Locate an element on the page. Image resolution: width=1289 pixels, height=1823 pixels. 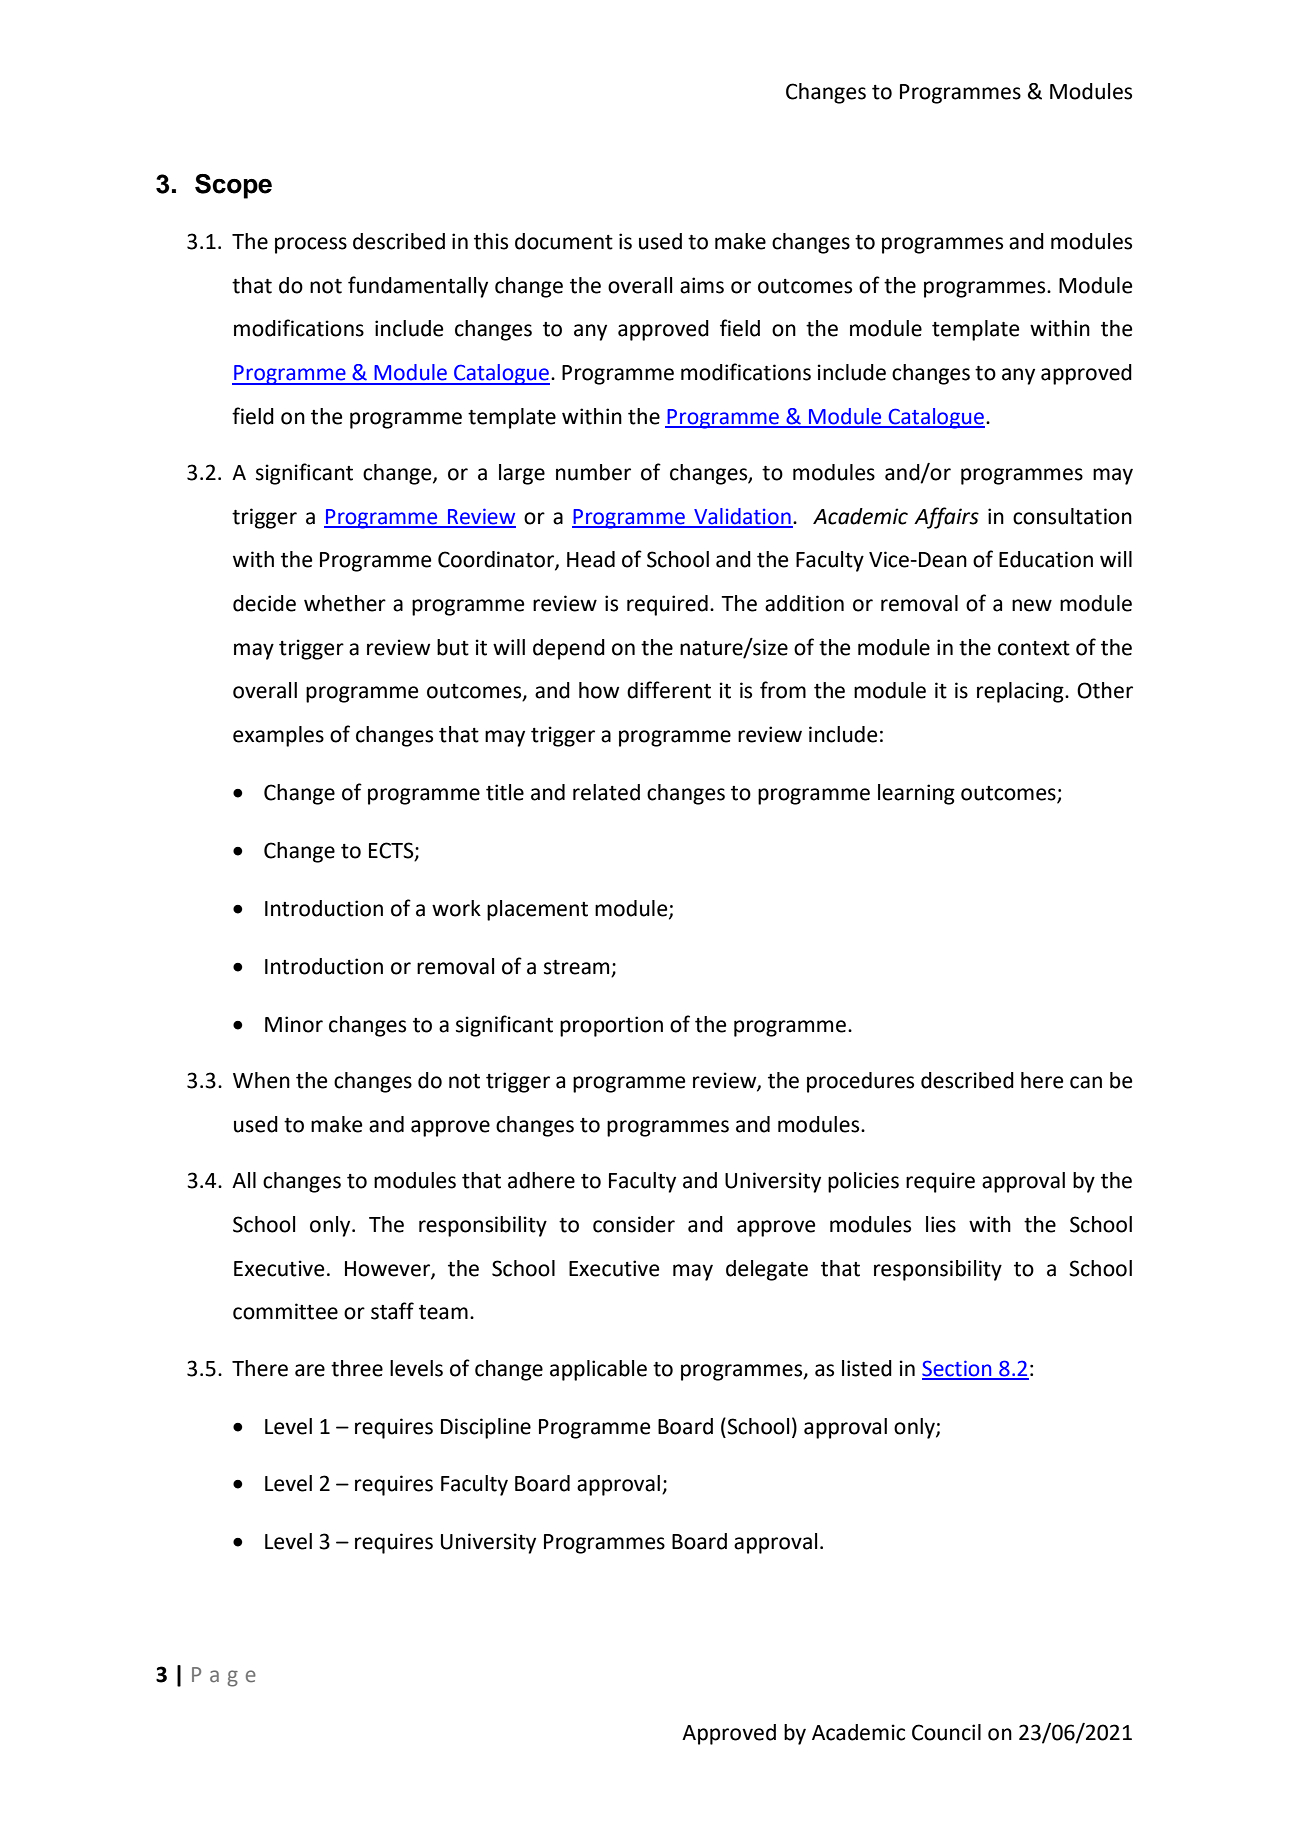
Council is located at coordinates (946, 1732).
